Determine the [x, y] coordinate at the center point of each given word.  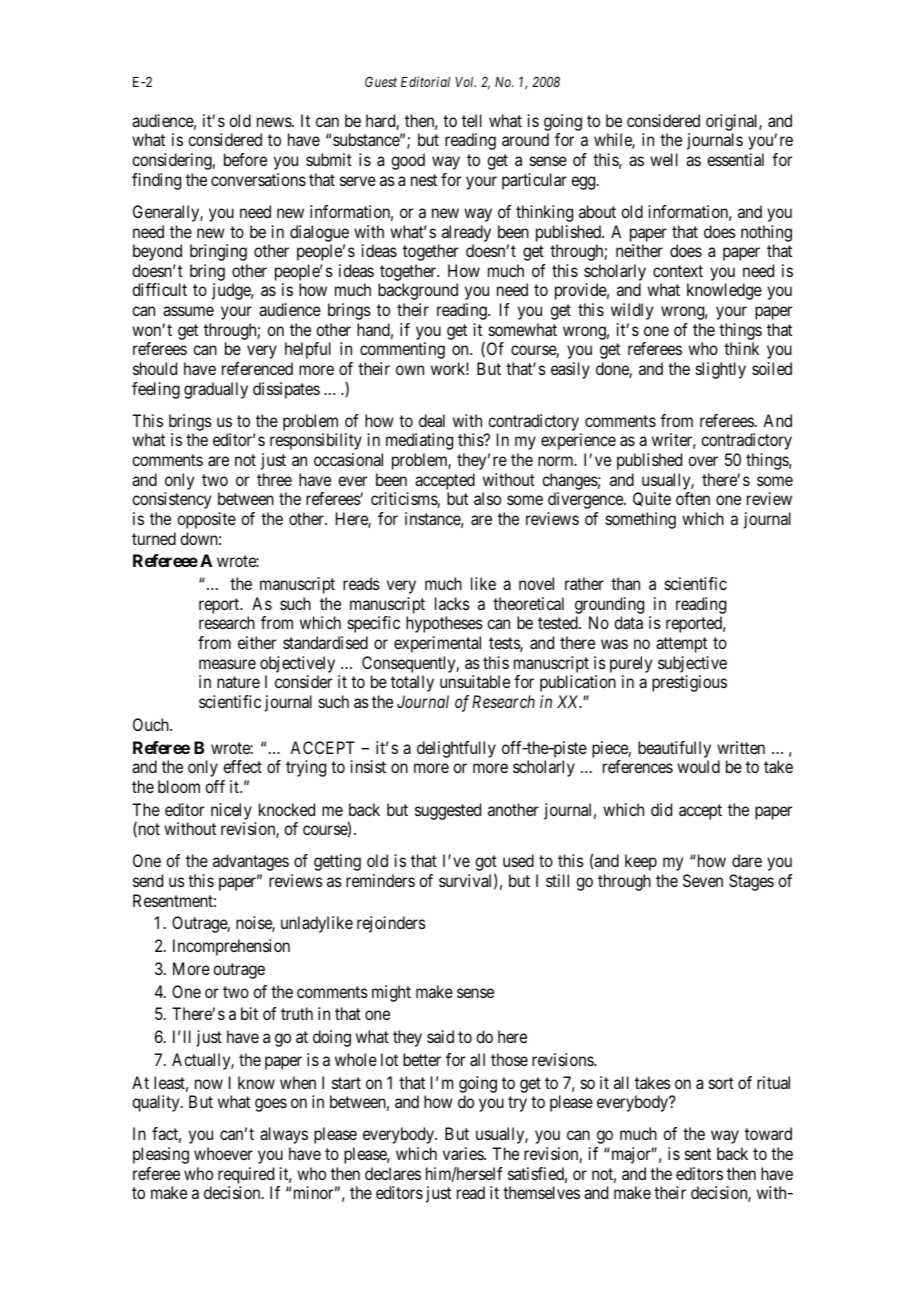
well [664, 159]
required [246, 1175]
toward [768, 1133]
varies [464, 1153]
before [245, 159]
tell [472, 120]
